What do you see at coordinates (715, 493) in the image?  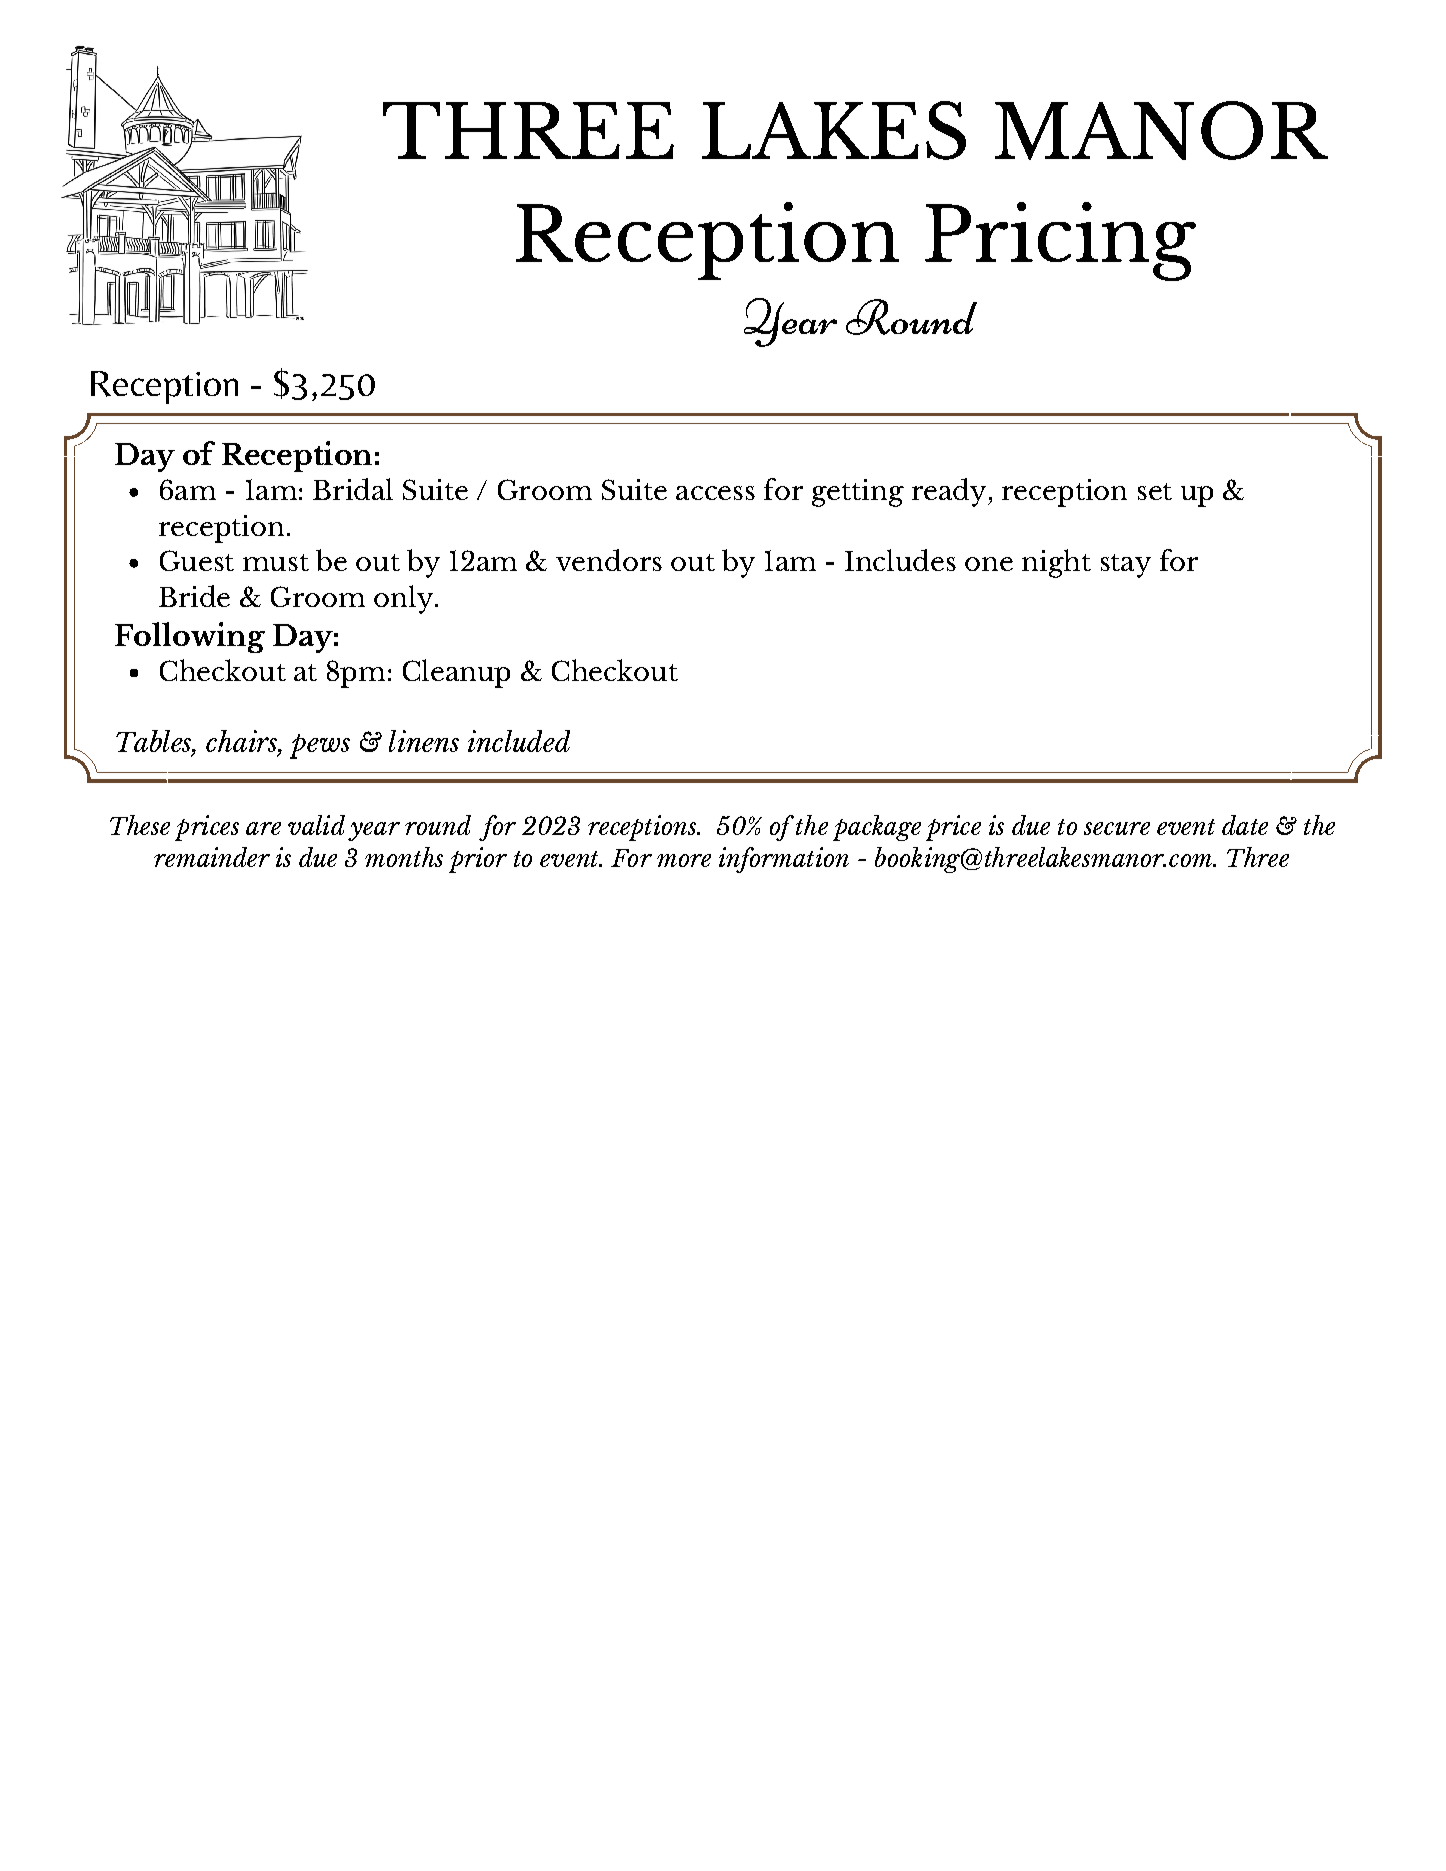 I see `access` at bounding box center [715, 493].
